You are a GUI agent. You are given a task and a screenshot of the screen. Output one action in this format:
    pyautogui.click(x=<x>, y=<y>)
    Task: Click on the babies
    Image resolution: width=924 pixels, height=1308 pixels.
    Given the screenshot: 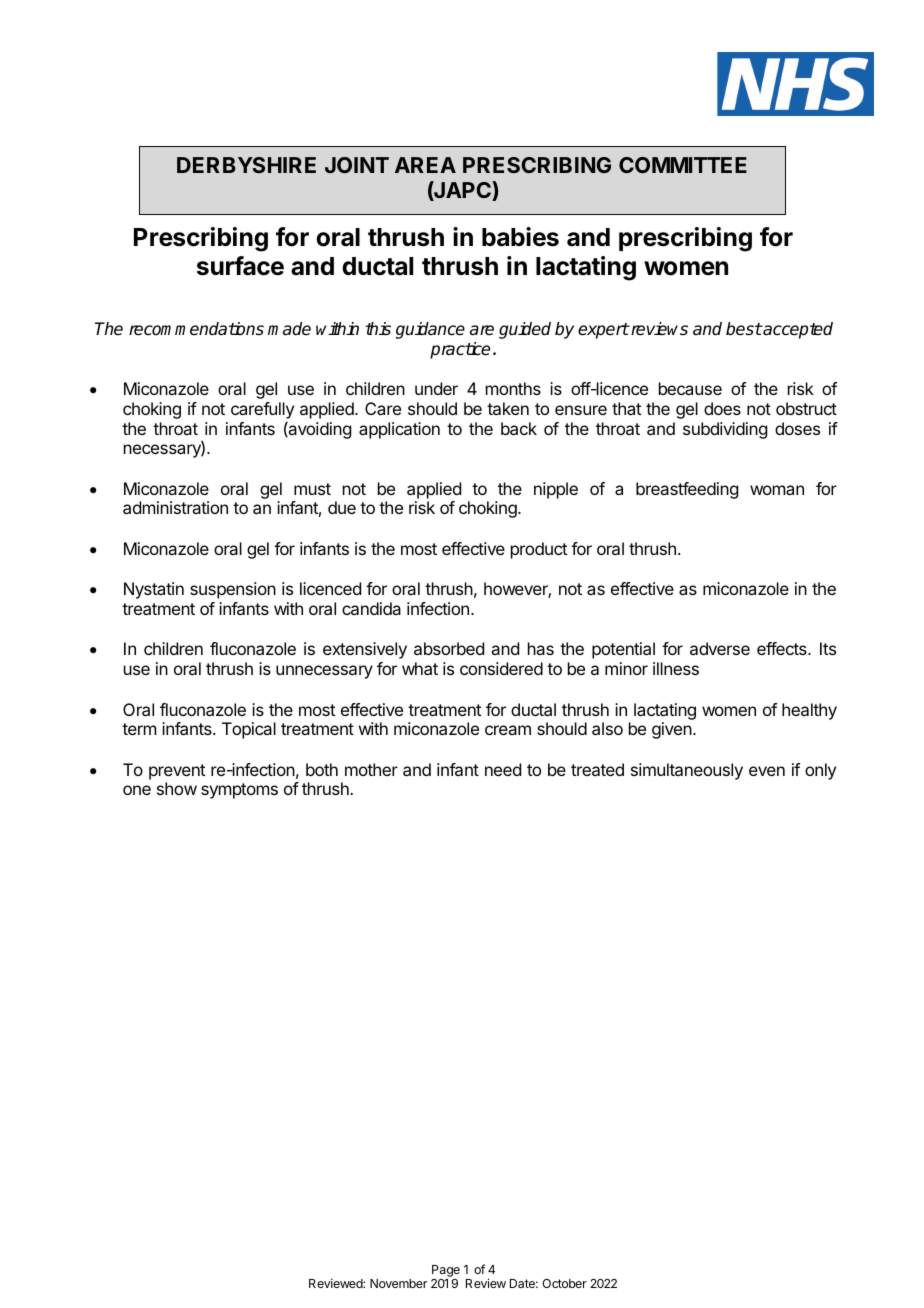 What is the action you would take?
    pyautogui.click(x=520, y=237)
